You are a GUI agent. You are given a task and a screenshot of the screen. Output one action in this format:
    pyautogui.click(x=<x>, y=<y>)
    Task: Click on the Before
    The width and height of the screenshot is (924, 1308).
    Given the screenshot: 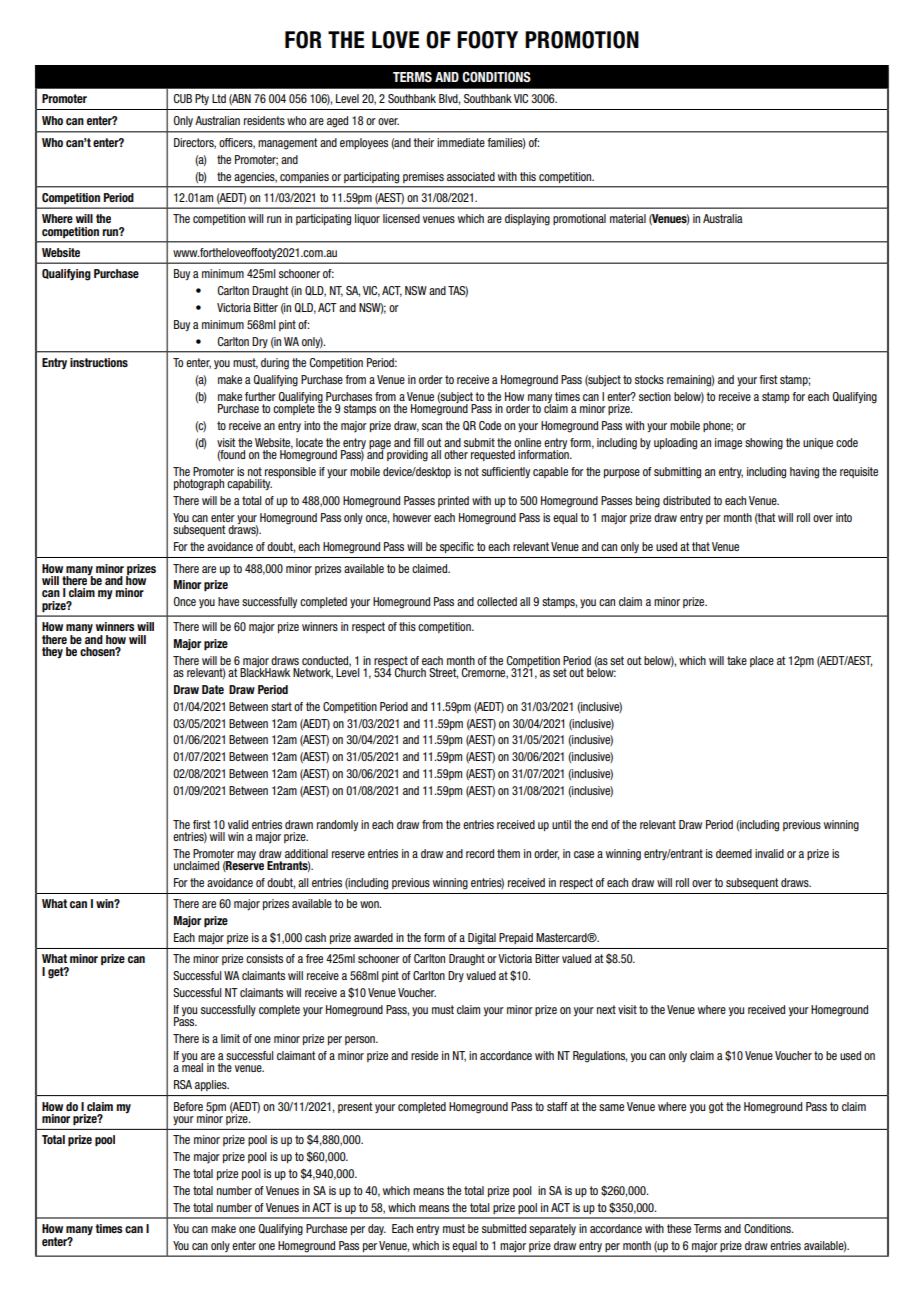 What is the action you would take?
    pyautogui.click(x=188, y=1106)
